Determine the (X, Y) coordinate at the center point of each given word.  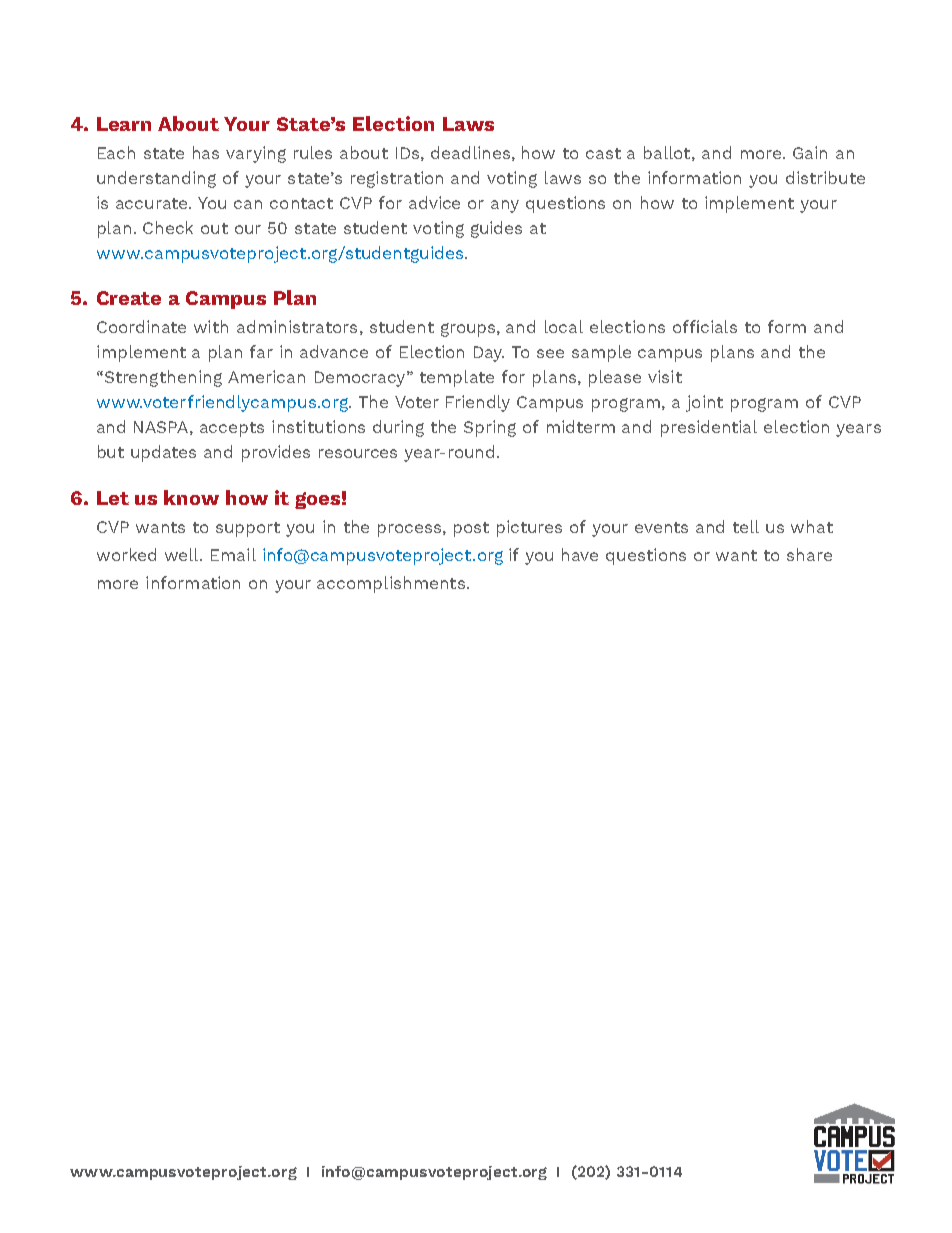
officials (705, 326)
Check (168, 227)
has (206, 152)
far (261, 351)
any (505, 206)
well (183, 554)
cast (603, 153)
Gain (810, 152)
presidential (709, 428)
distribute (825, 177)
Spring (490, 428)
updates (163, 453)
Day (489, 354)
